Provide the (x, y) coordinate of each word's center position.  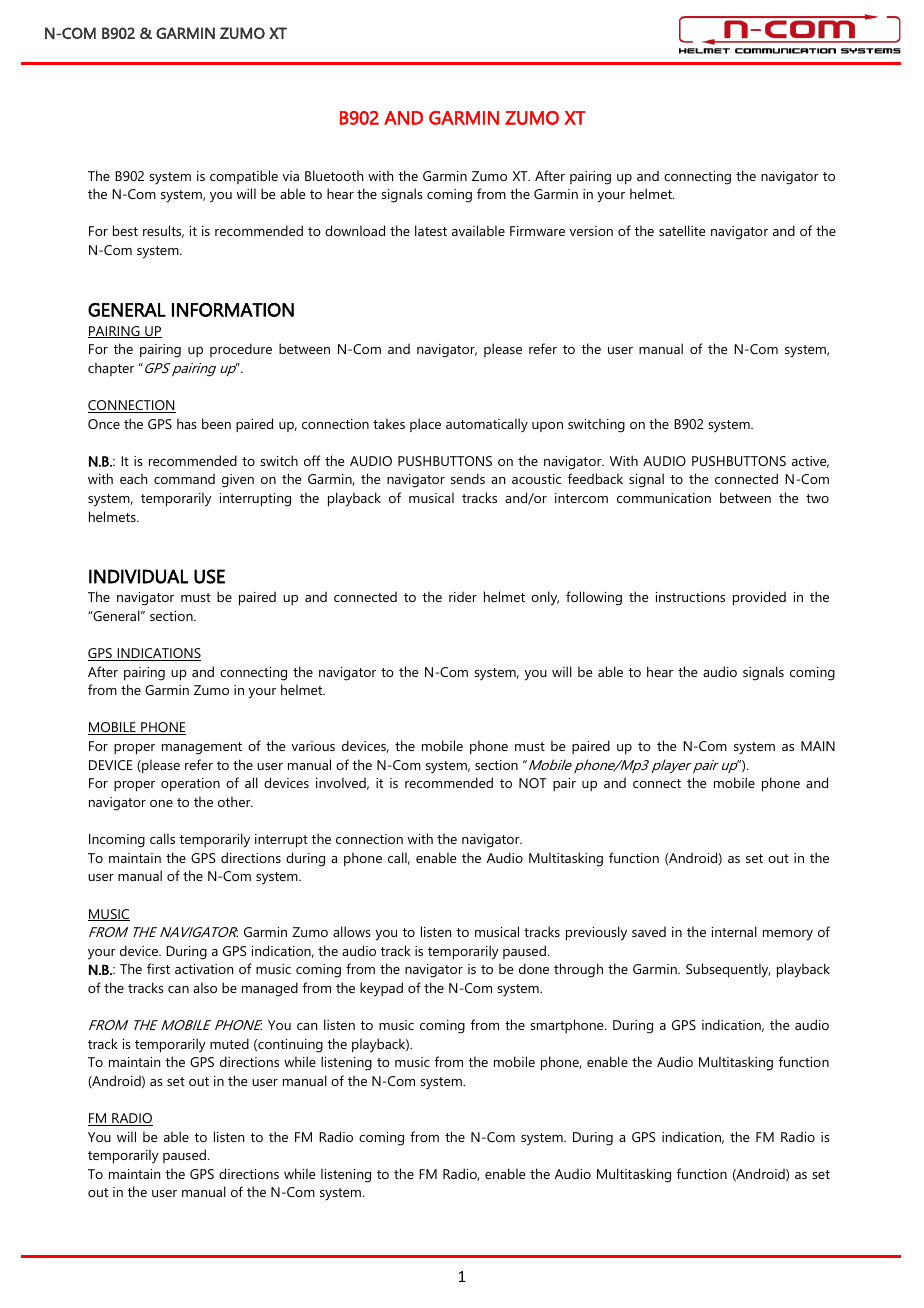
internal (734, 931)
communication (664, 498)
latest (431, 230)
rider (463, 596)
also (205, 987)
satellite (682, 230)
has (187, 423)
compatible (244, 177)
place (425, 425)
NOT (533, 783)
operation (190, 784)
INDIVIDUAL (138, 576)
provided (759, 598)
